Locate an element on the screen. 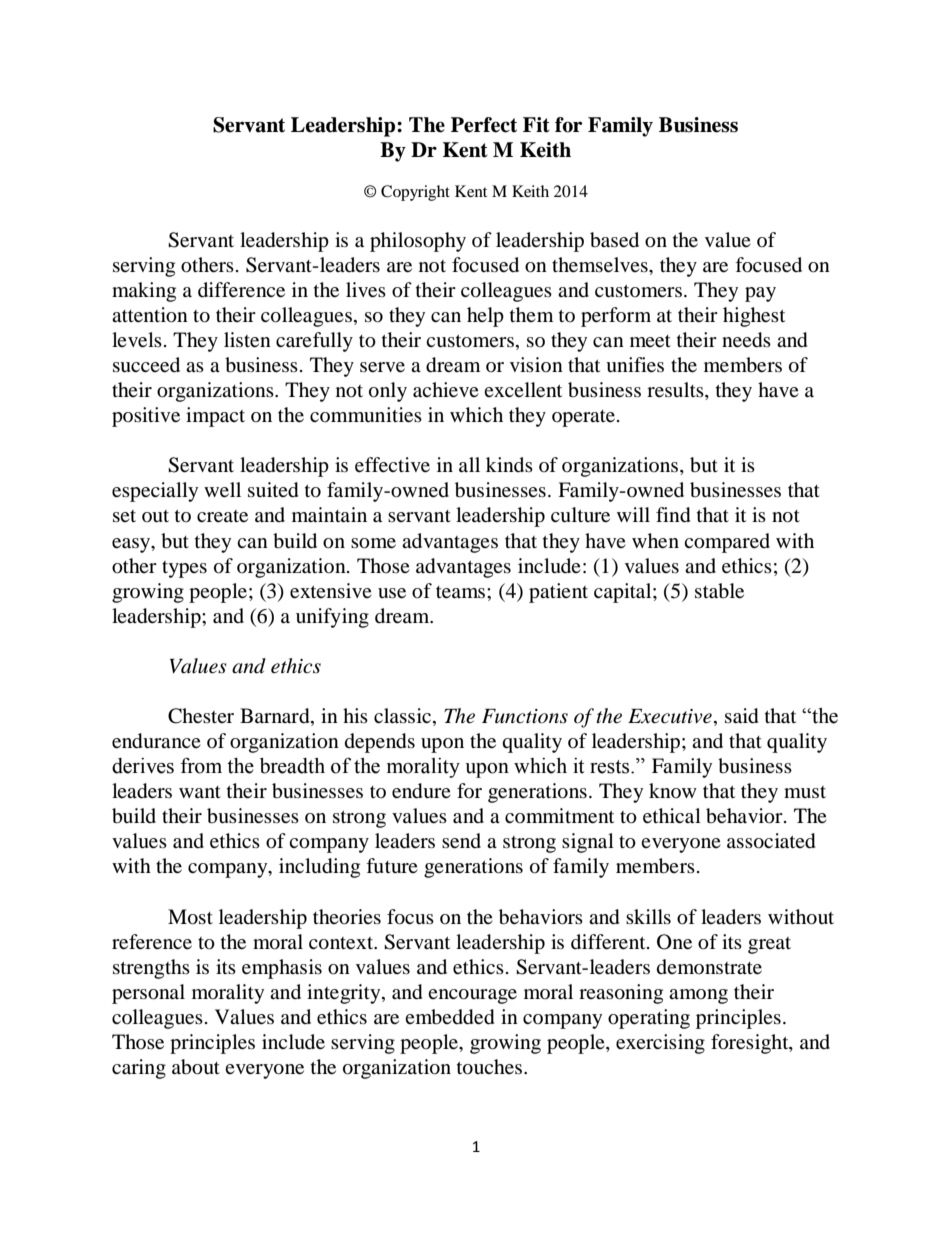 The height and width of the screenshot is (1233, 952). kinds is located at coordinates (509, 465).
